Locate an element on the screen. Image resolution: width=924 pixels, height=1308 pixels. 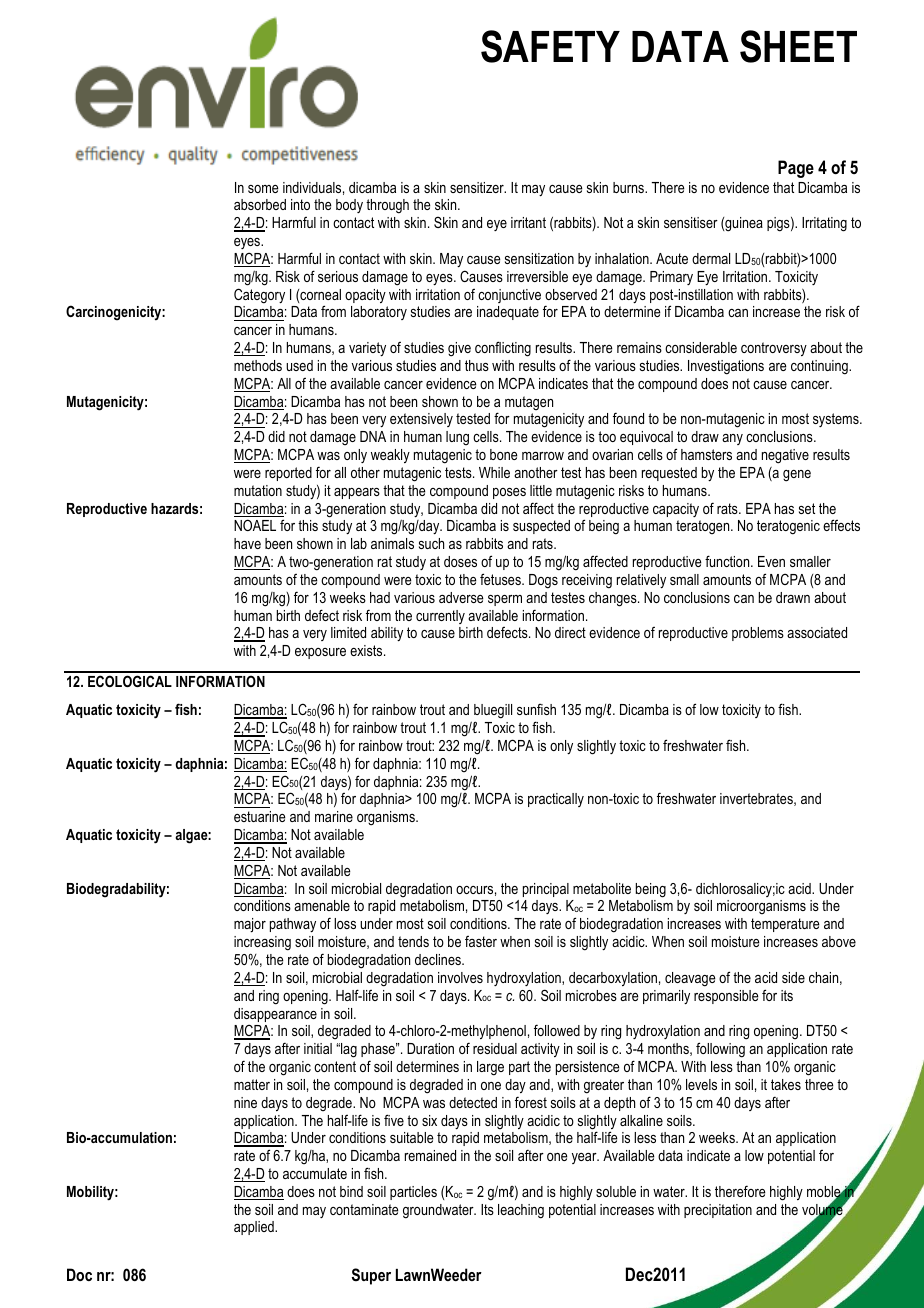
methods is located at coordinates (258, 365).
